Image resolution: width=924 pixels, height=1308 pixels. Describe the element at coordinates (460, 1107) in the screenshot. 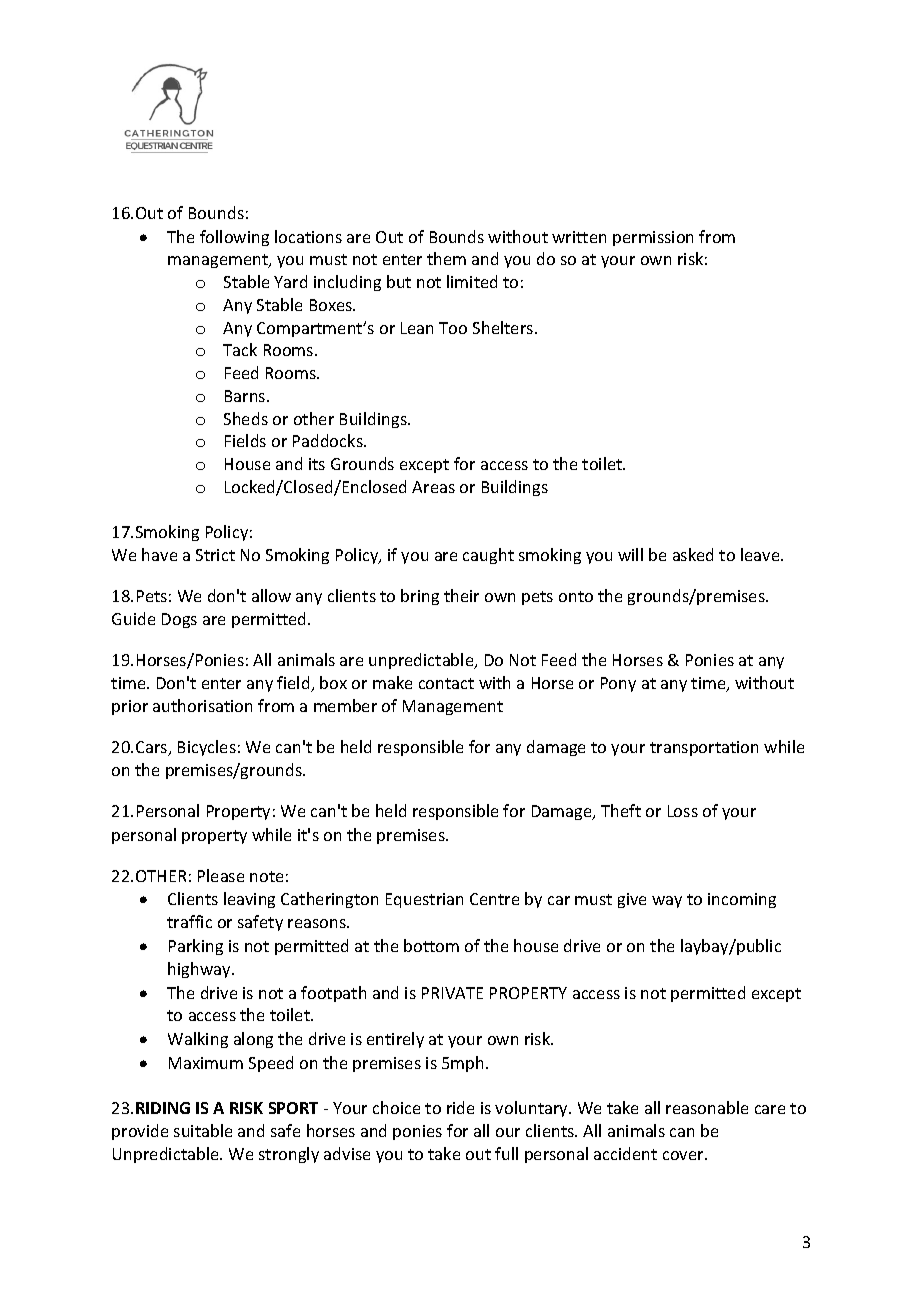

I see `ride` at that location.
